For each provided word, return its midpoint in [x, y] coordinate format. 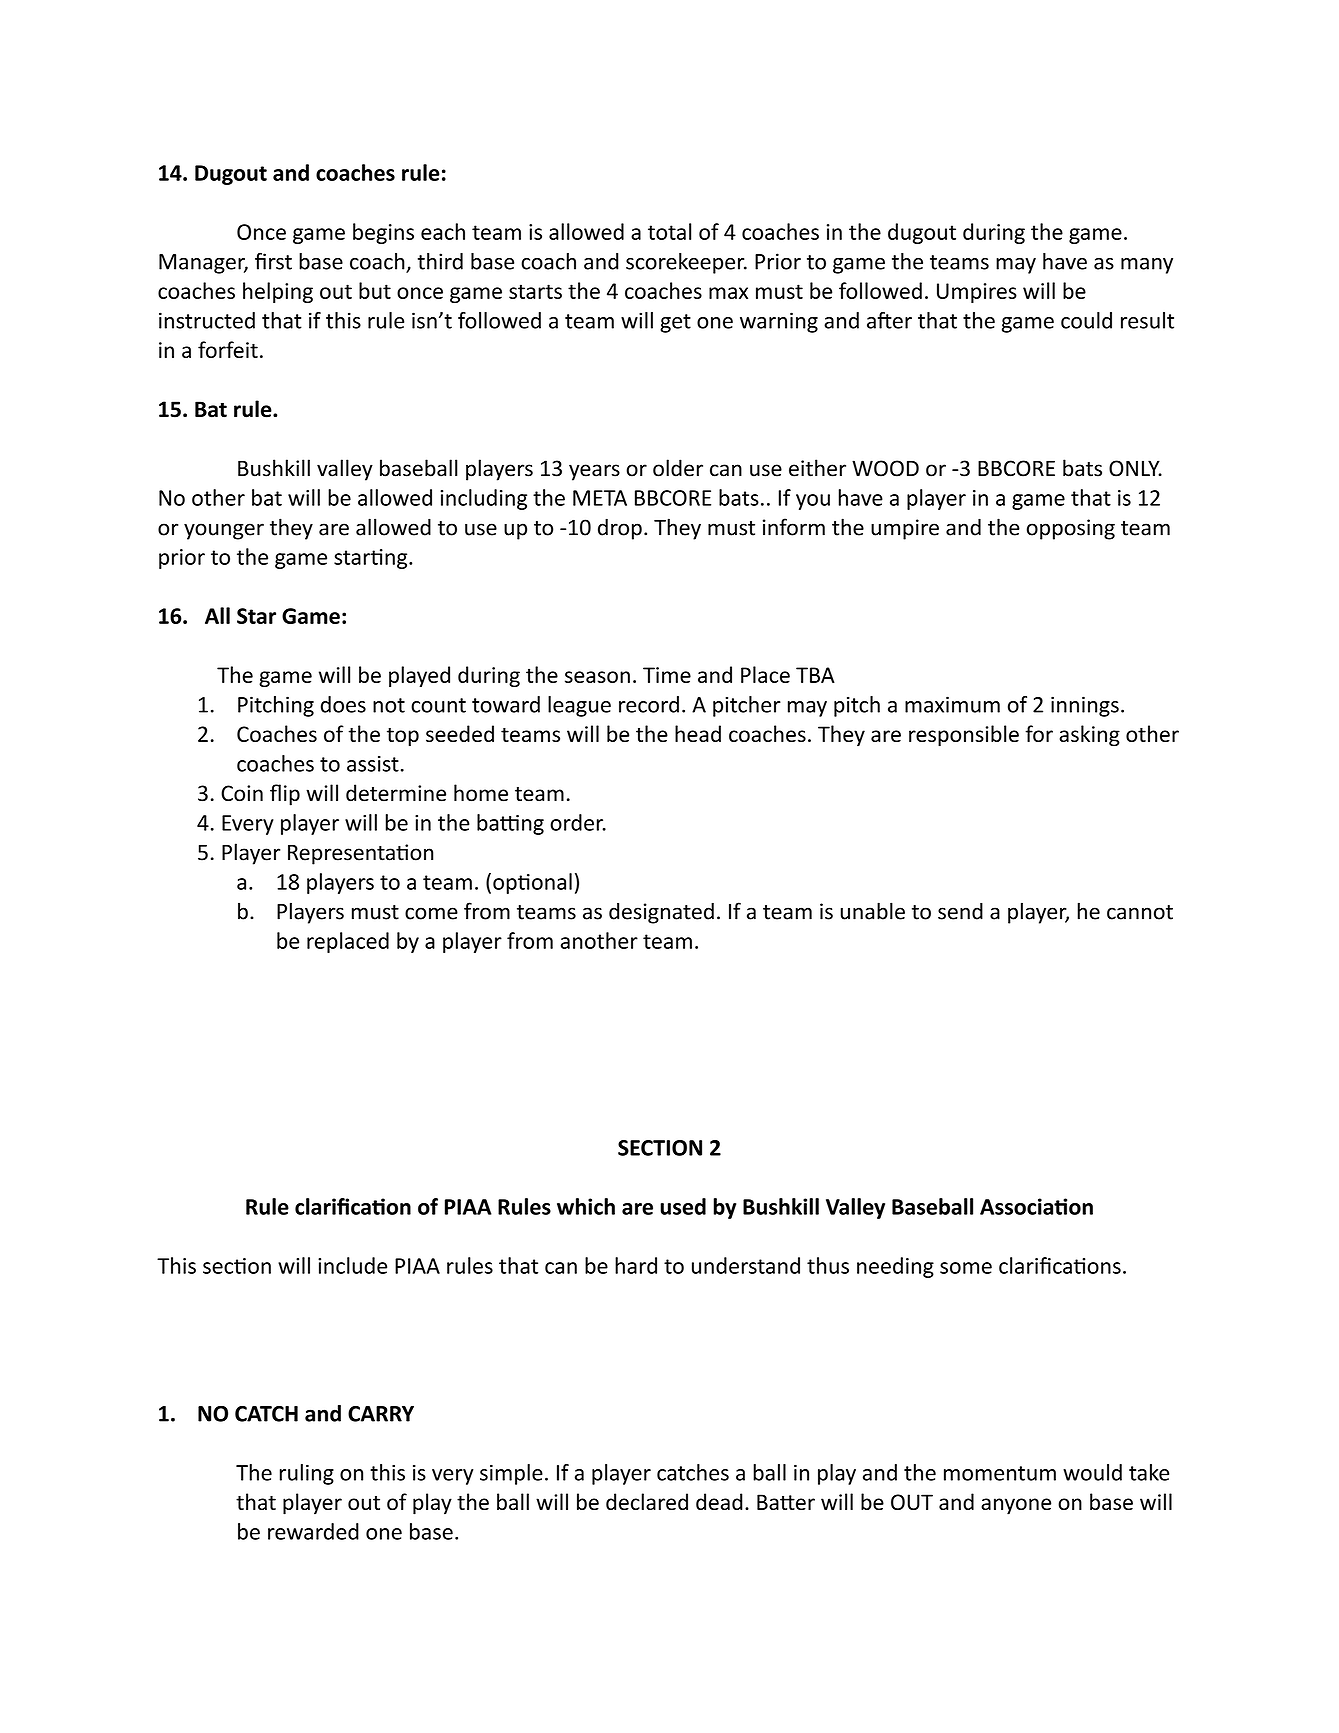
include [352, 1265]
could [1086, 320]
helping [278, 292]
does [343, 704]
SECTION [660, 1148]
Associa [1018, 1206]
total [669, 231]
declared [647, 1501]
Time [667, 675]
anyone [1016, 1506]
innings [1085, 706]
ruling [307, 1474]
